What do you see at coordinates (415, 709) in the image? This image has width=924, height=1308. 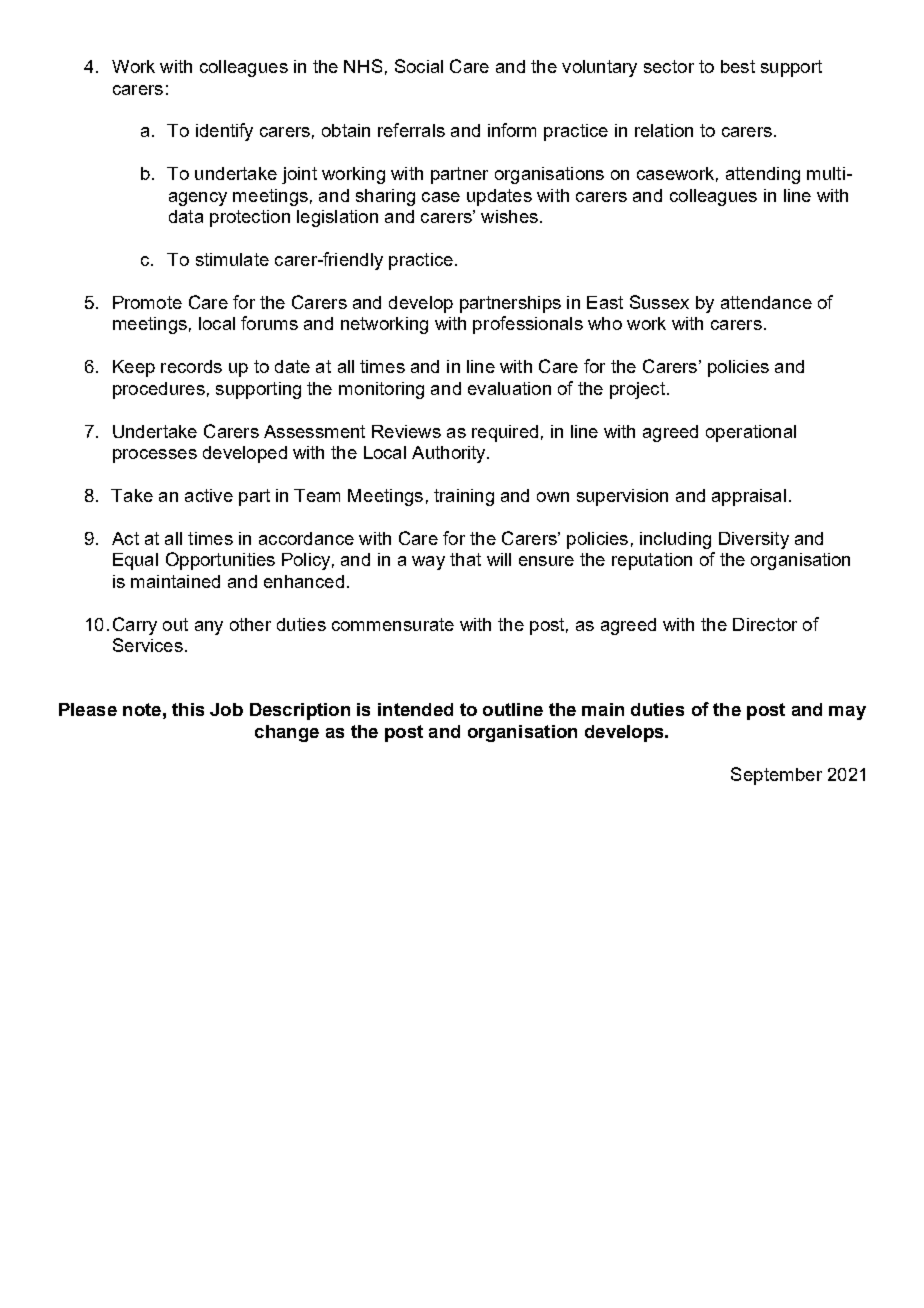 I see `intended` at bounding box center [415, 709].
